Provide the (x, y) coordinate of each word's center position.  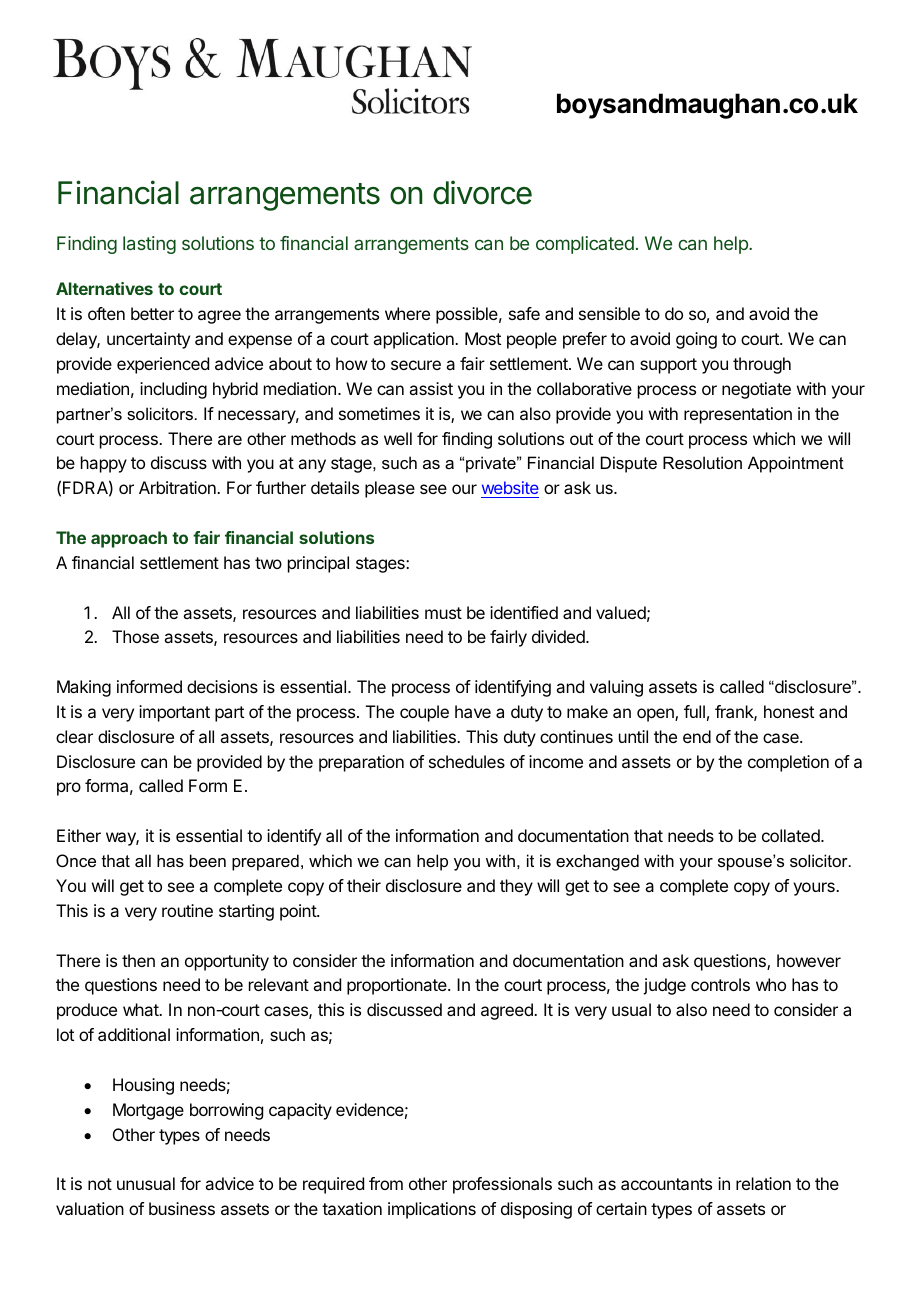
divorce (482, 192)
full (694, 711)
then (138, 960)
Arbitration (178, 487)
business (182, 1208)
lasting (149, 245)
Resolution (702, 462)
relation (763, 1183)
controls (720, 984)
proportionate (398, 986)
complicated (585, 245)
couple (424, 713)
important (174, 713)
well (398, 438)
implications (432, 1210)
